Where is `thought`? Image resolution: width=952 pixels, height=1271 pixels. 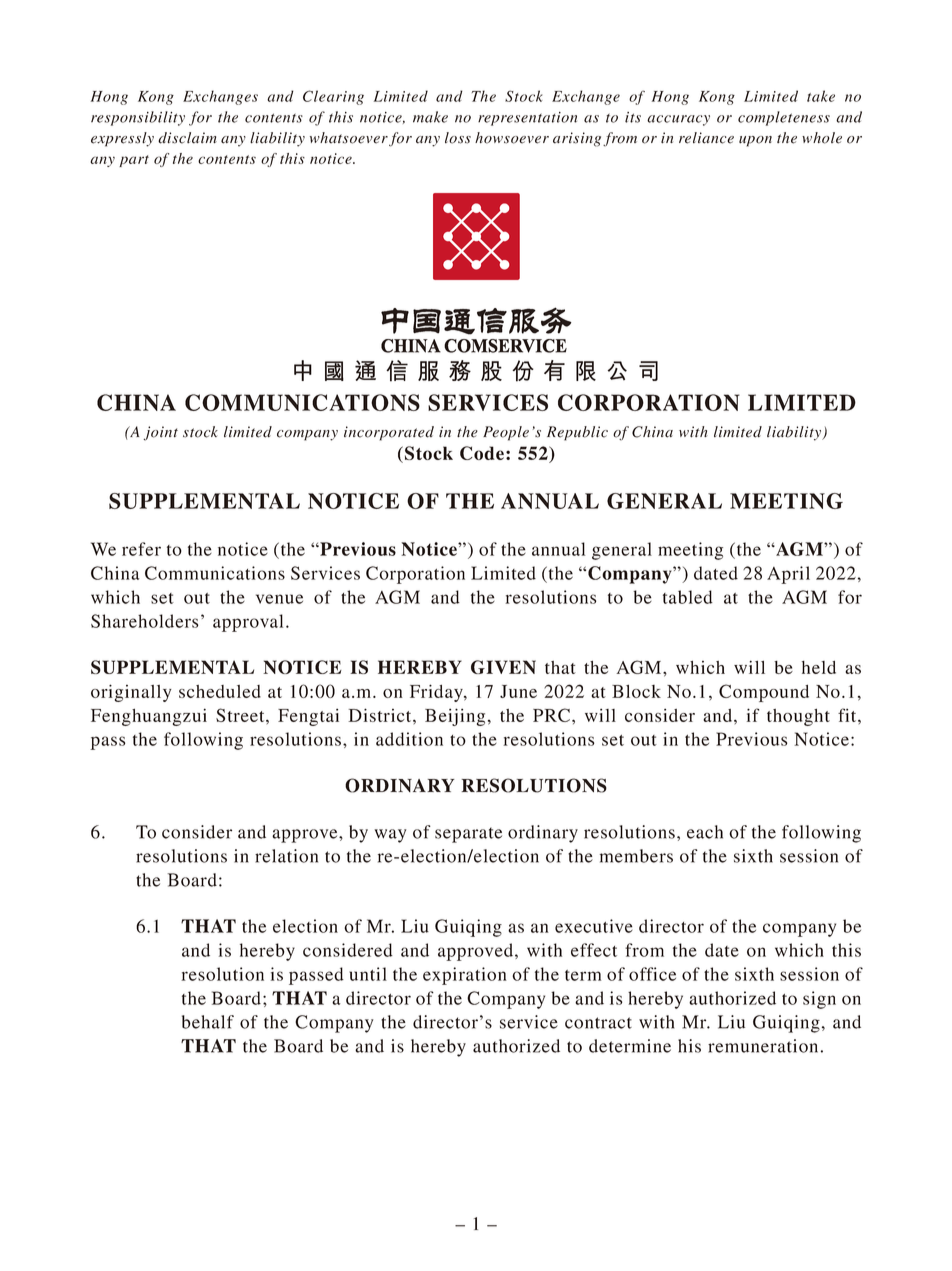
thought is located at coordinates (798, 717).
